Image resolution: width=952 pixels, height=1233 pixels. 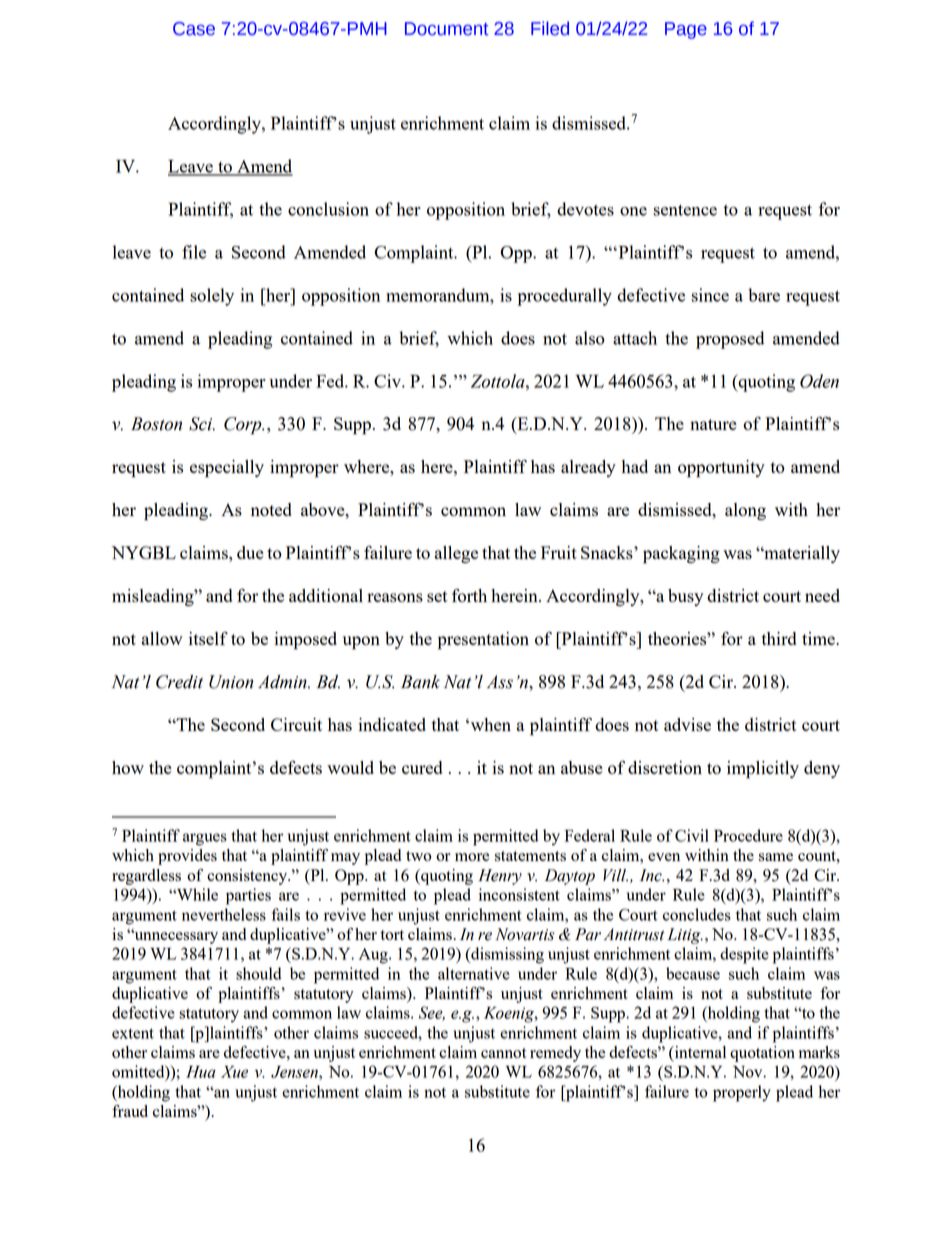 I want to click on Page, so click(x=686, y=30).
